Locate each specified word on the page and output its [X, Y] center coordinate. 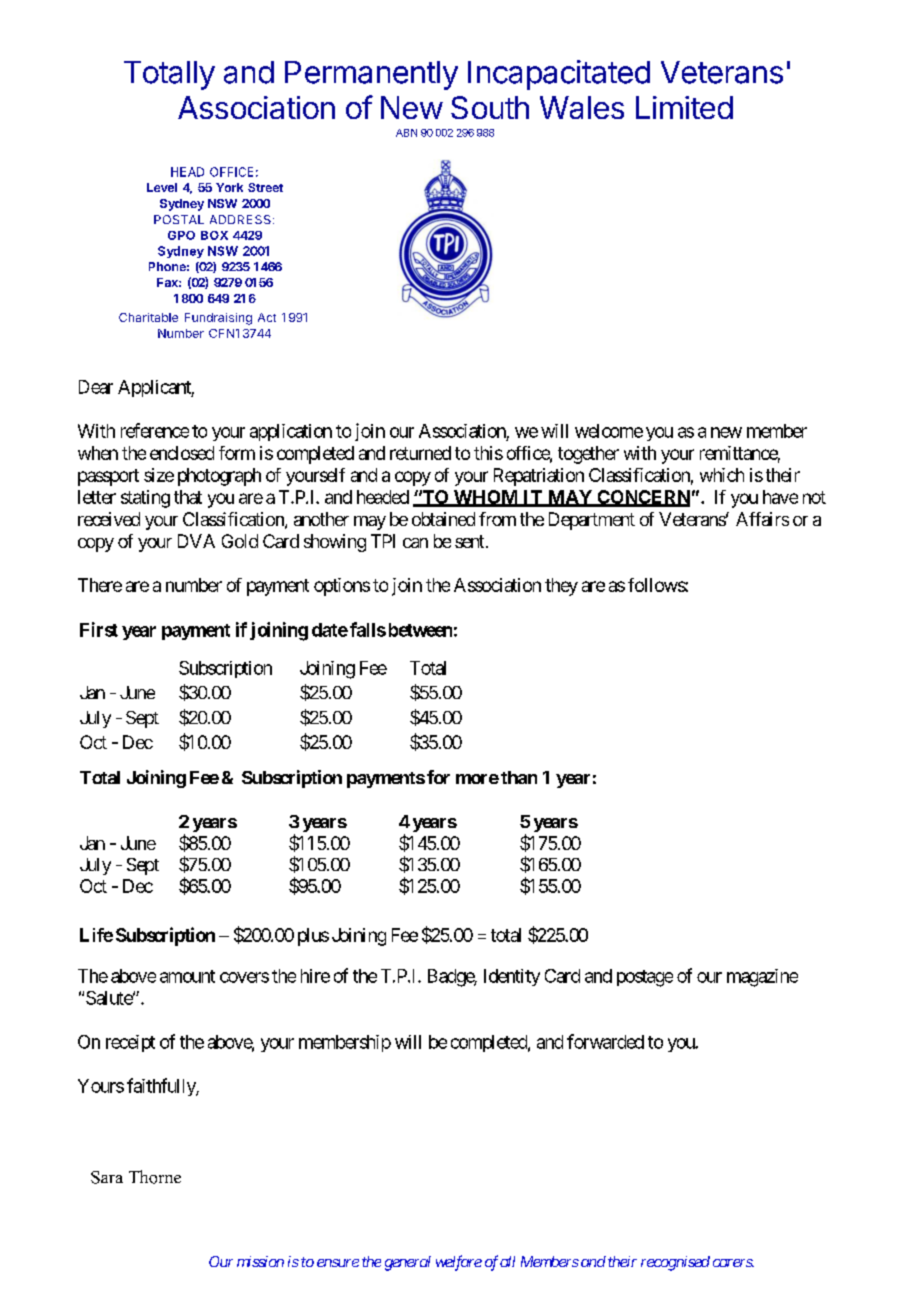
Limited [684, 107]
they [561, 587]
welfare [459, 1263]
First [99, 629]
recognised [675, 1263]
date [330, 630]
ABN [406, 133]
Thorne [155, 1177]
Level [162, 187]
